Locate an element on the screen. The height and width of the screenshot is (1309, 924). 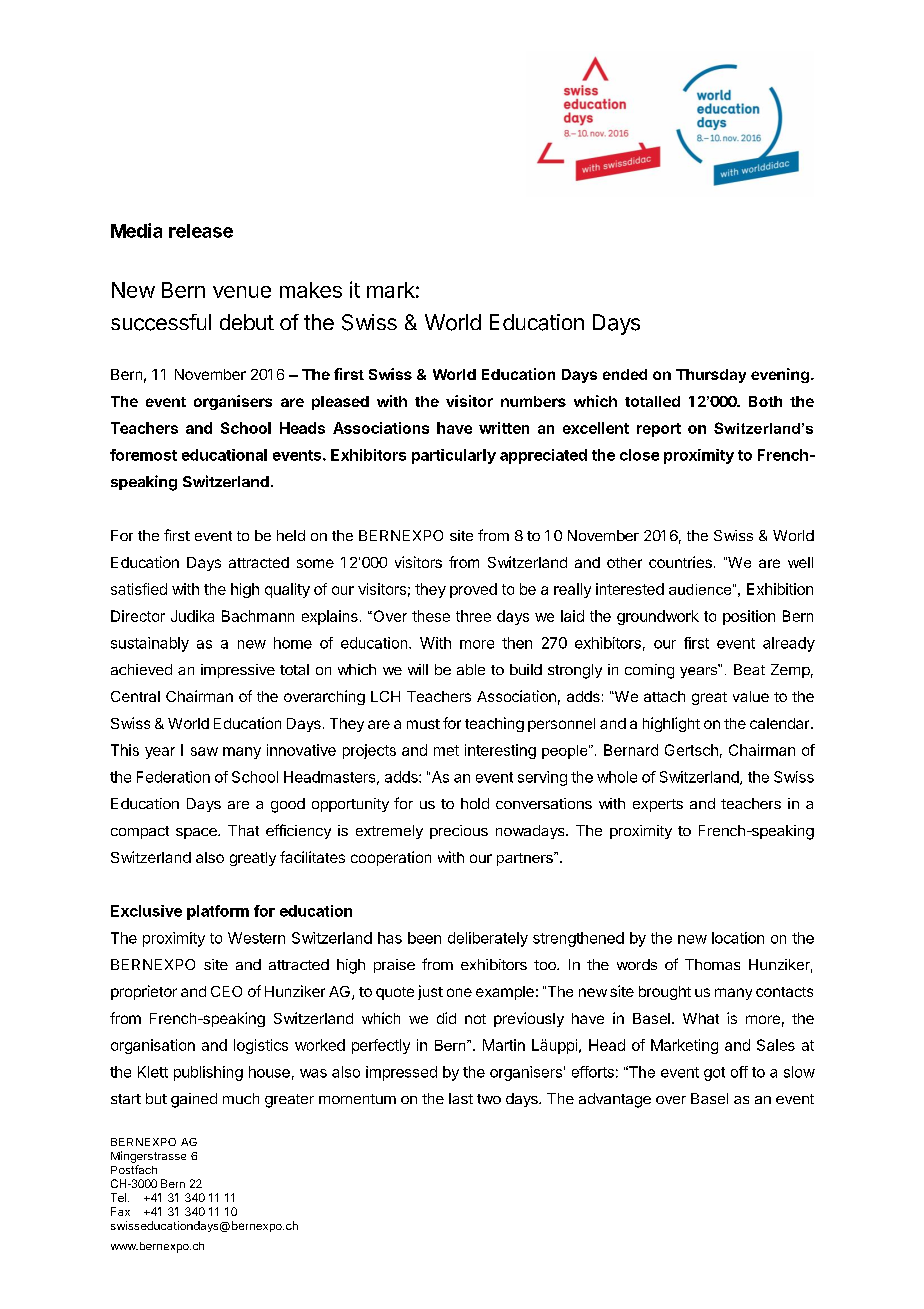
value is located at coordinates (751, 696).
